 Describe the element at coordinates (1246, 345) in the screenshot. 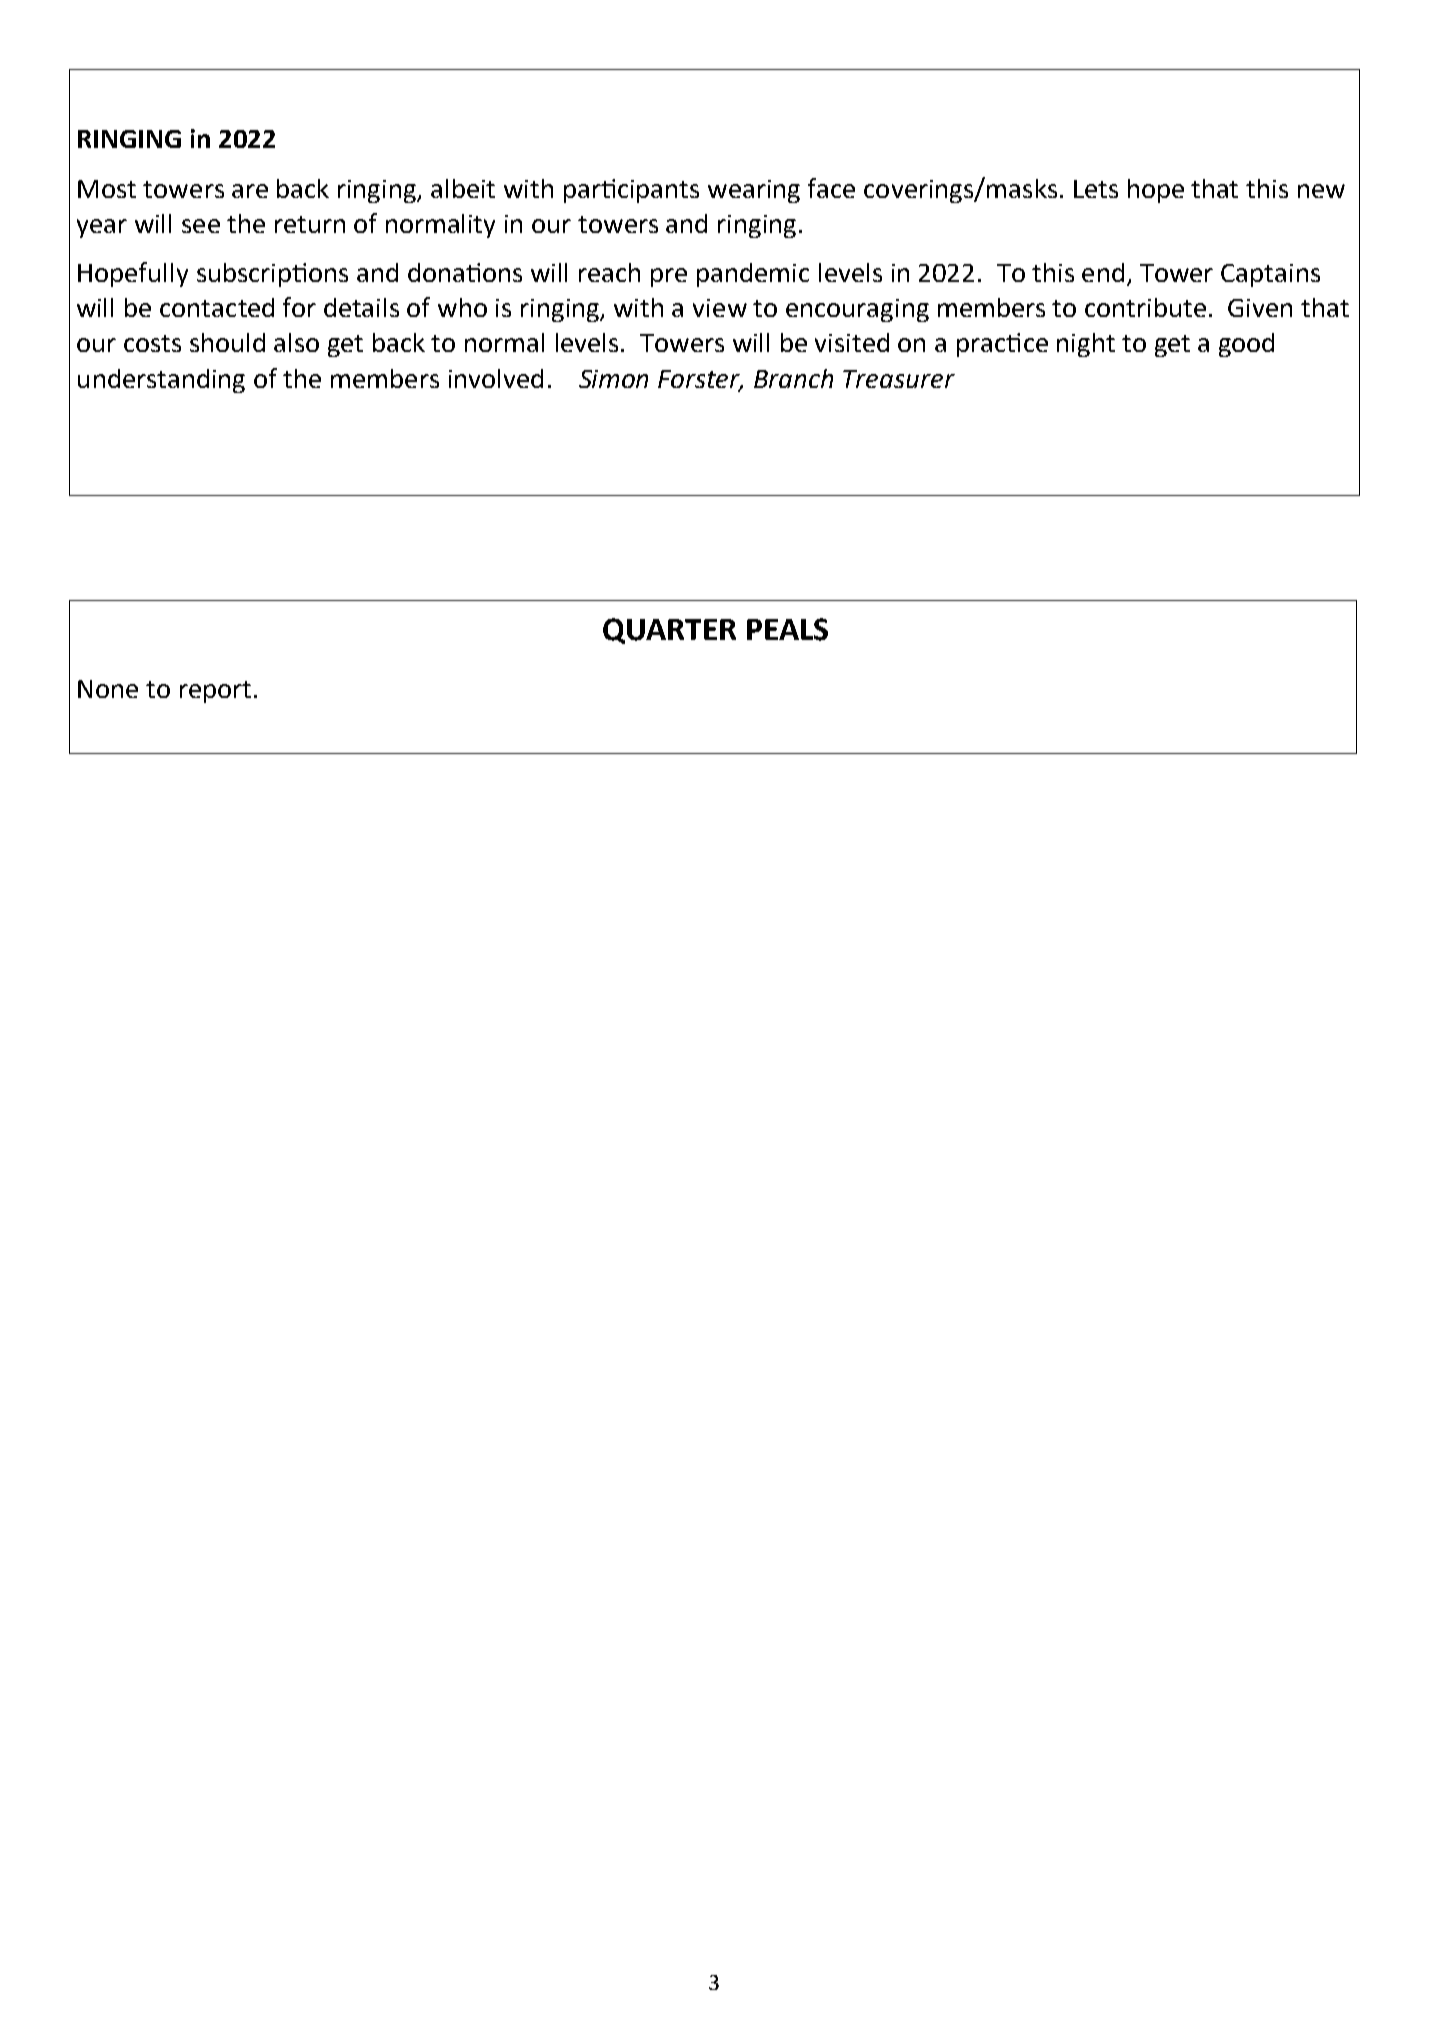

I see `good` at that location.
